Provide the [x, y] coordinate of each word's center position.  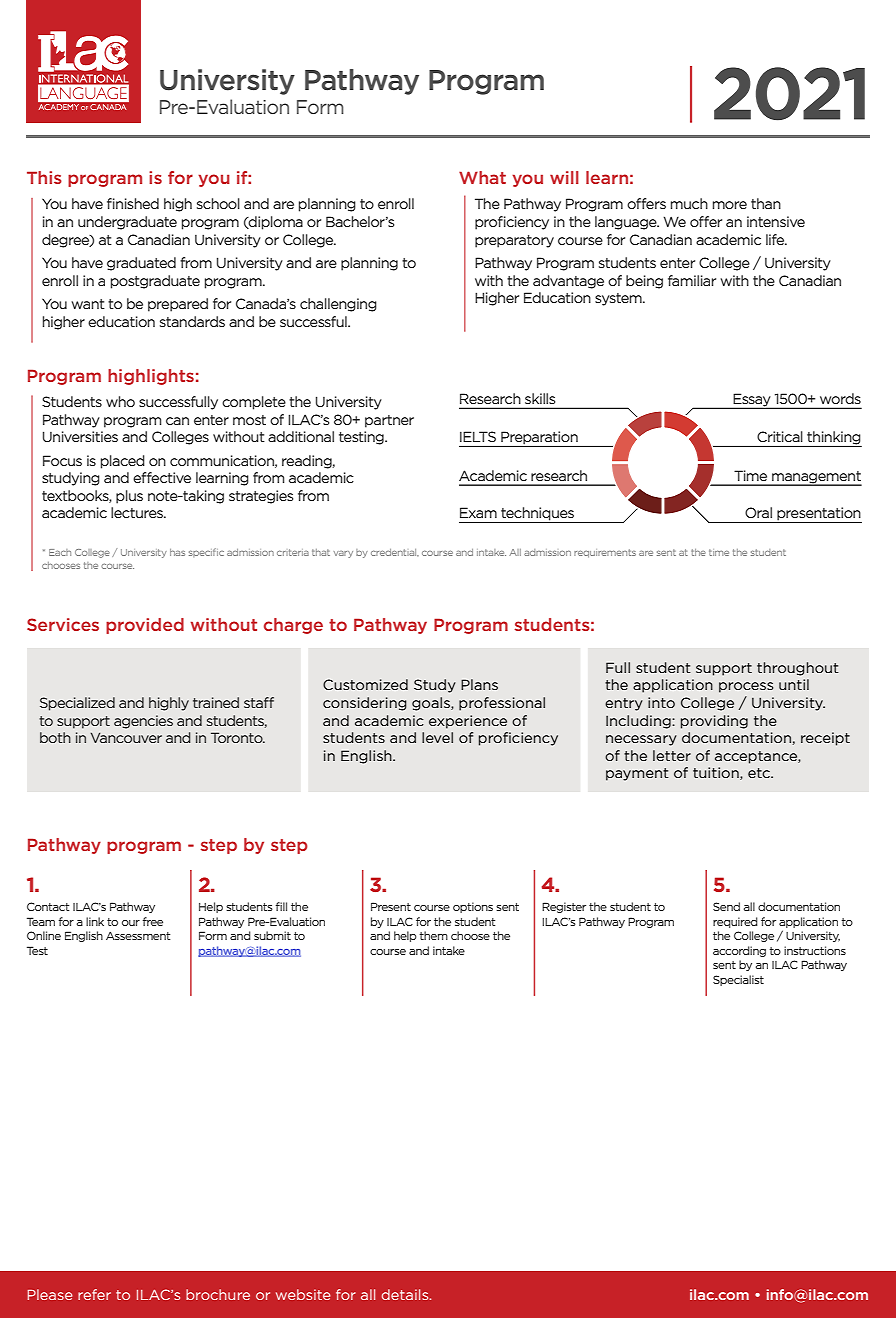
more [730, 205]
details [406, 1294]
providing [714, 722]
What [482, 177]
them [433, 935]
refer [94, 1294]
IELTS [478, 436]
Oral [758, 512]
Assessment [138, 935]
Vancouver [126, 738]
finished [133, 203]
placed [123, 462]
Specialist [738, 980]
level [437, 737]
